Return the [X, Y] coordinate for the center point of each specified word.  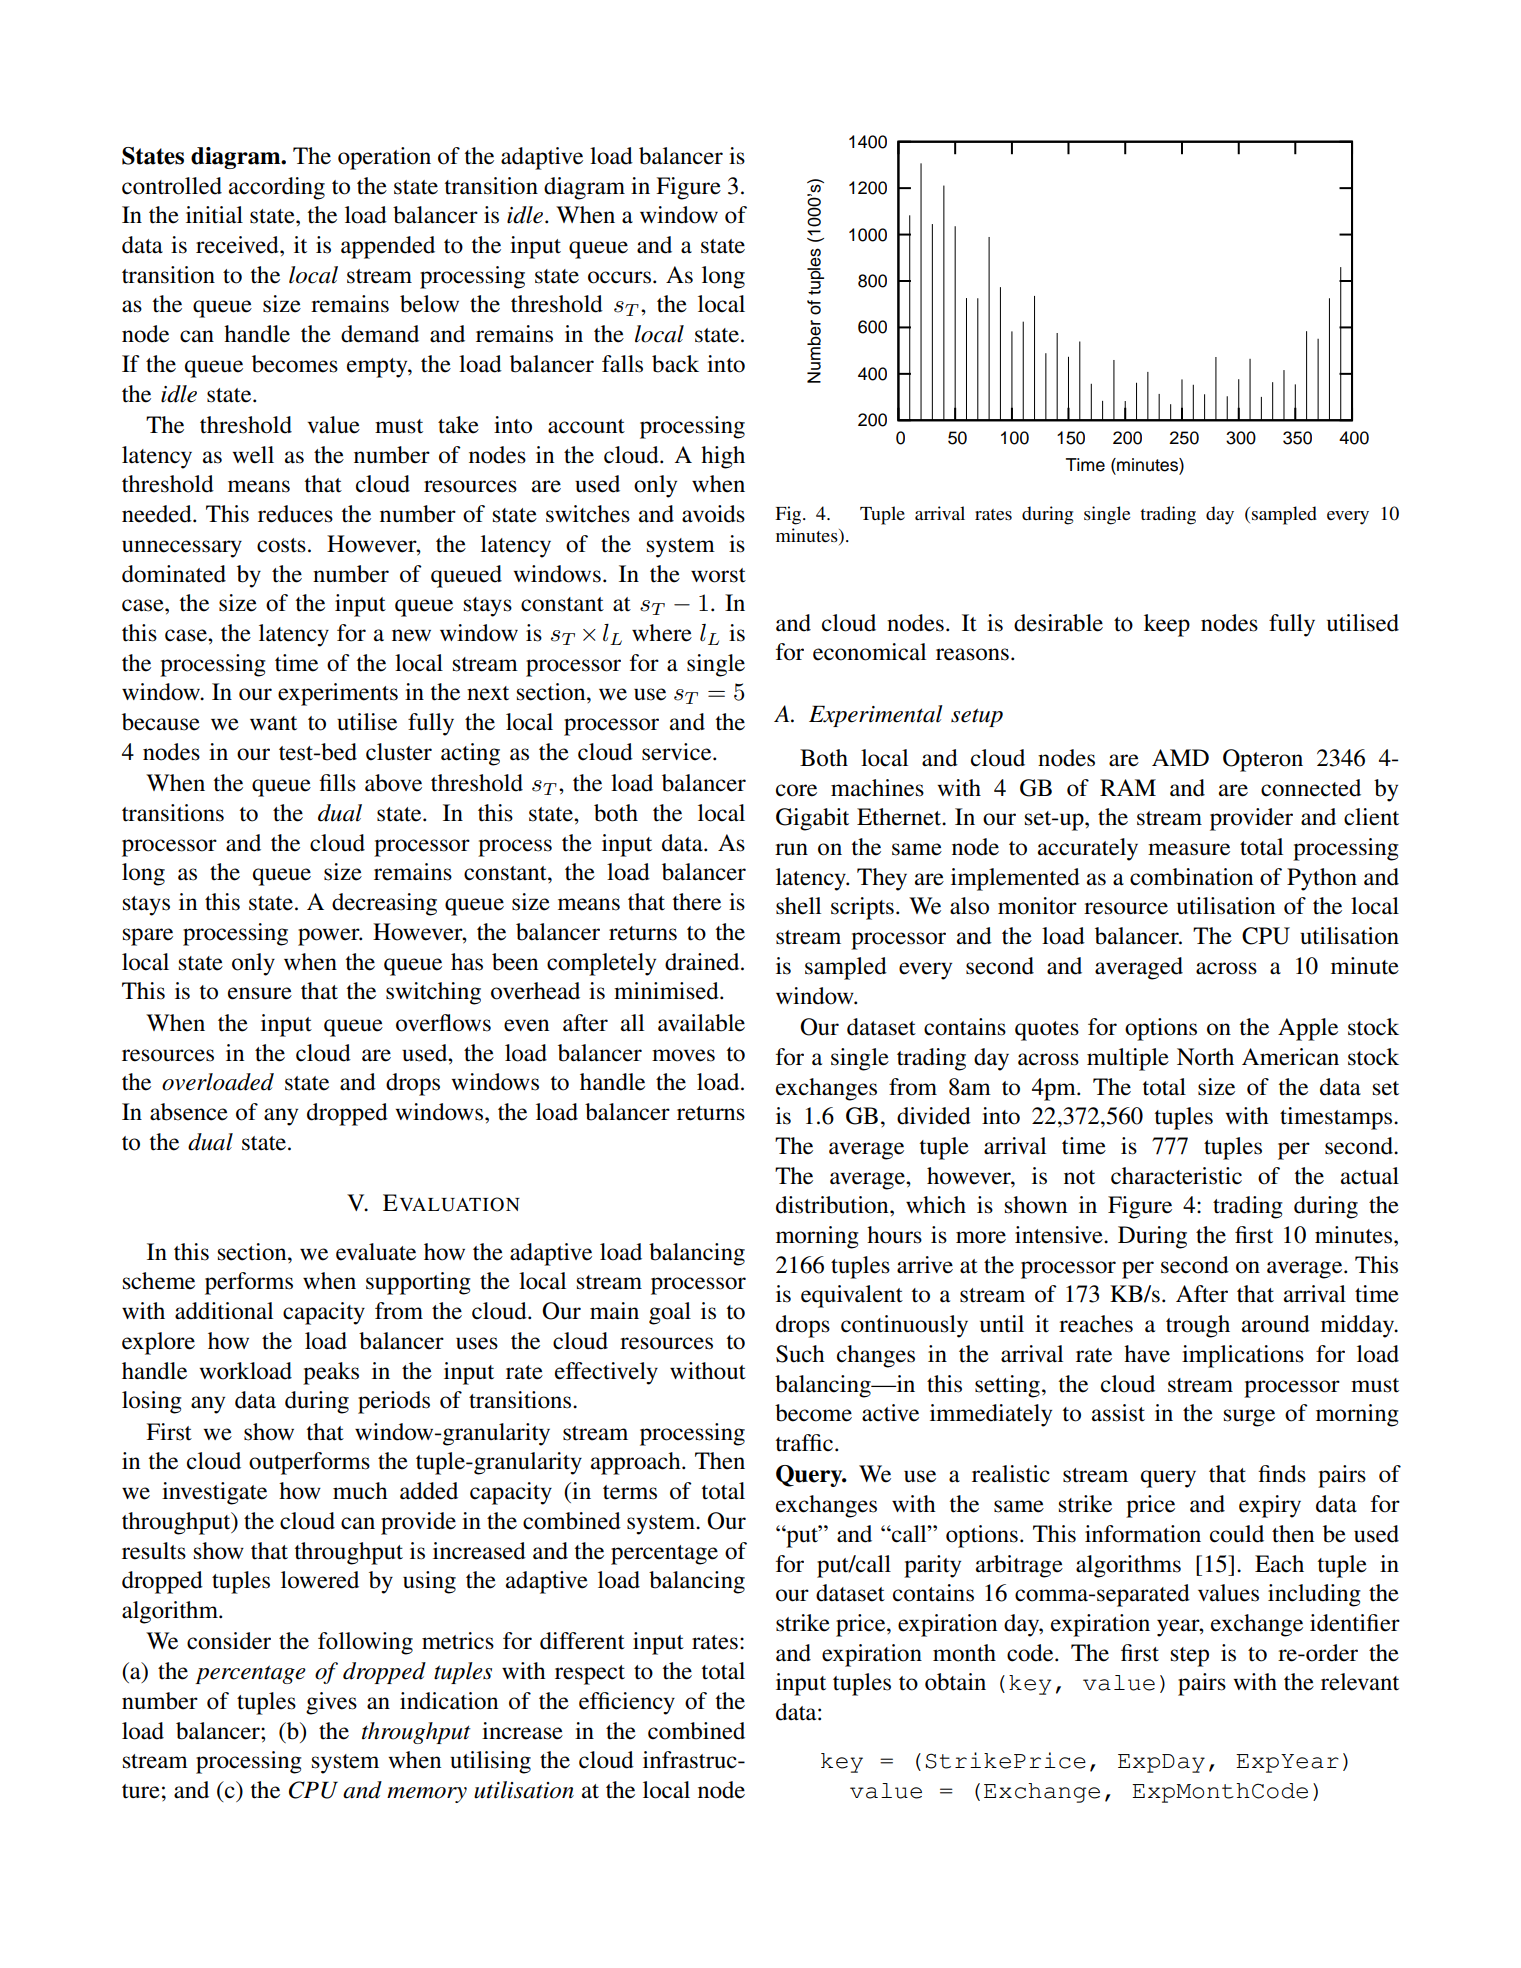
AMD [1180, 757]
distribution [833, 1205]
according [277, 188]
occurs [619, 277]
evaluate [376, 1252]
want [273, 723]
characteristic [1176, 1176]
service [678, 752]
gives [331, 1703]
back [675, 364]
